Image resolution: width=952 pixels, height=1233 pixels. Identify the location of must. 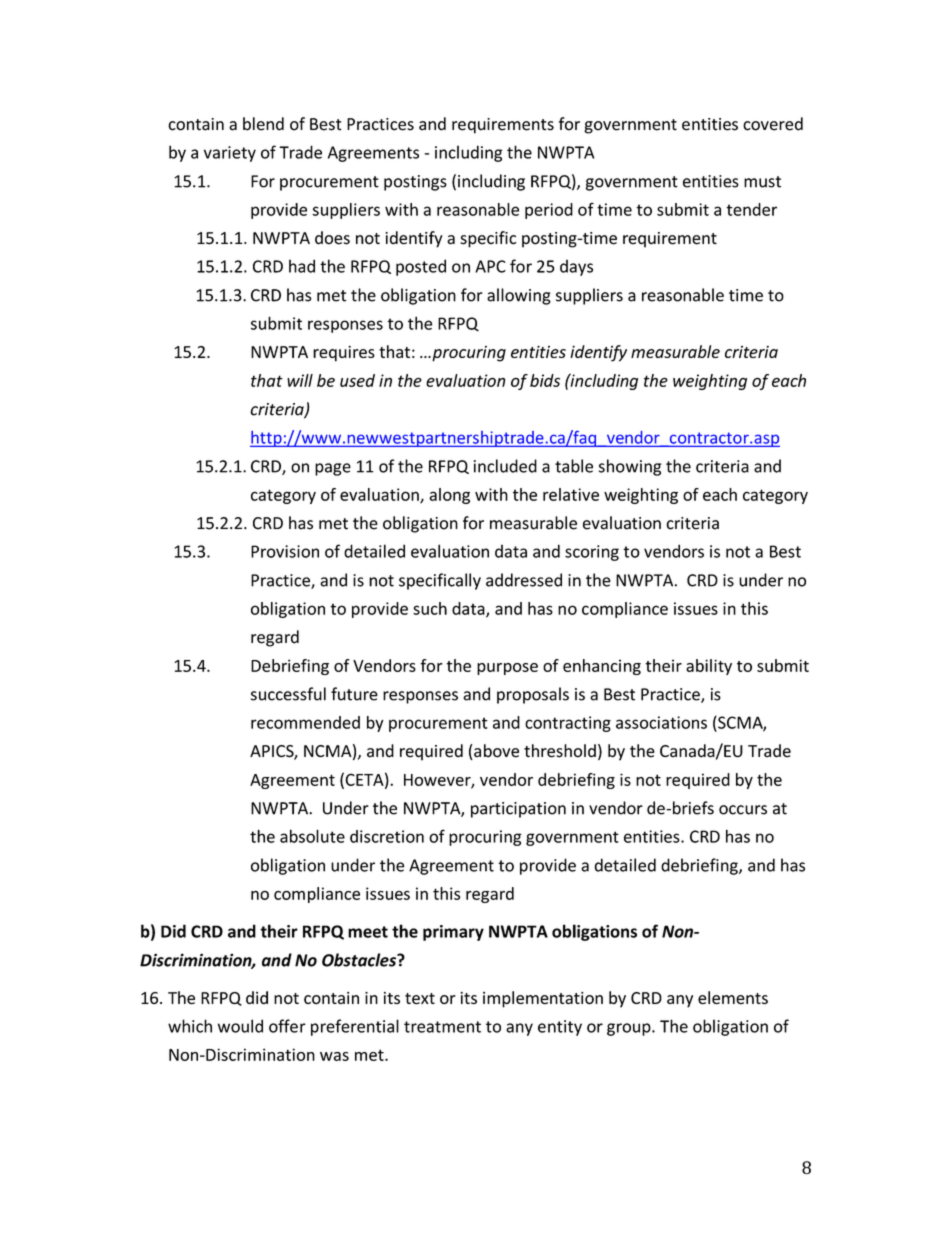
(762, 182).
